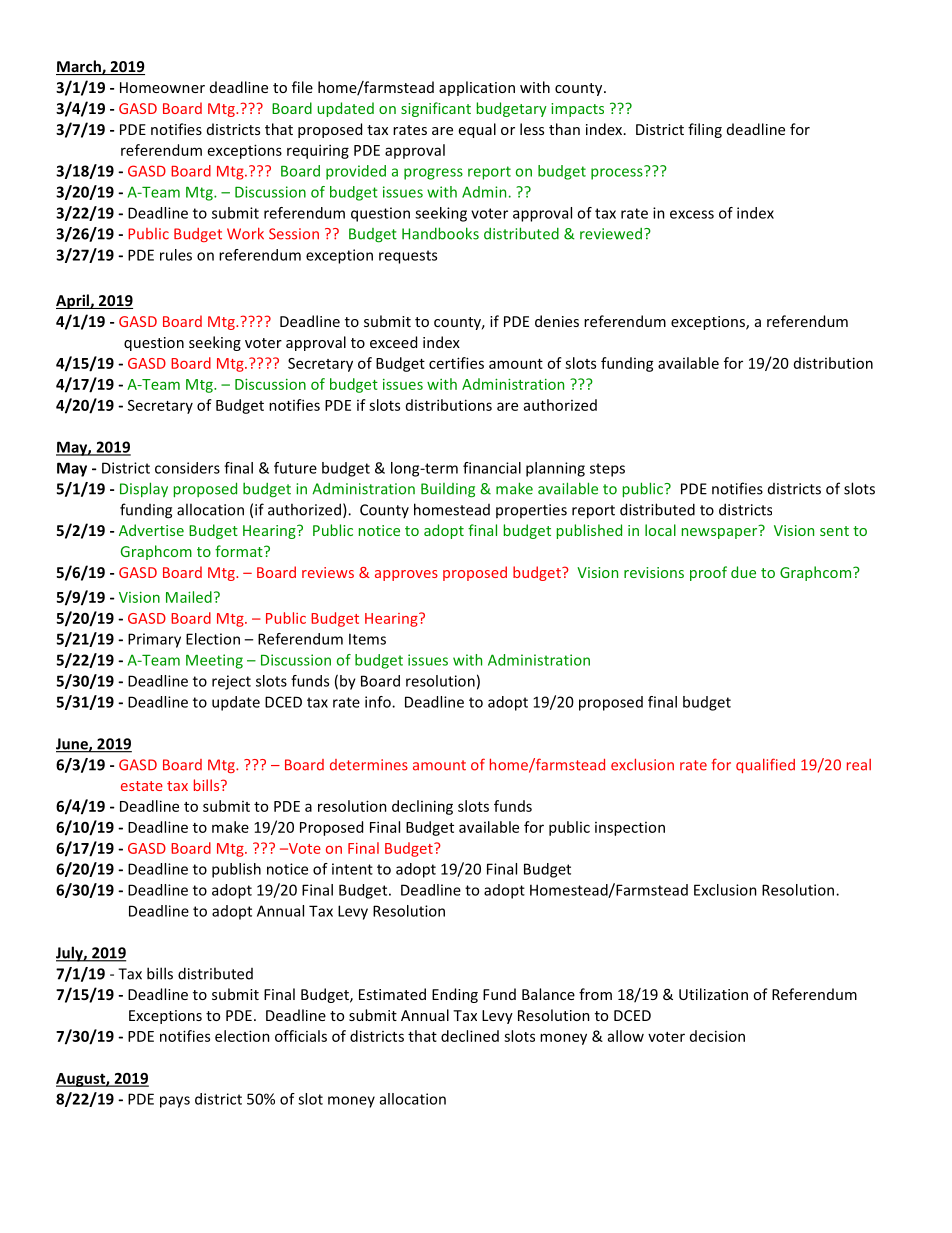 This screenshot has width=952, height=1233. I want to click on pays, so click(175, 1102).
